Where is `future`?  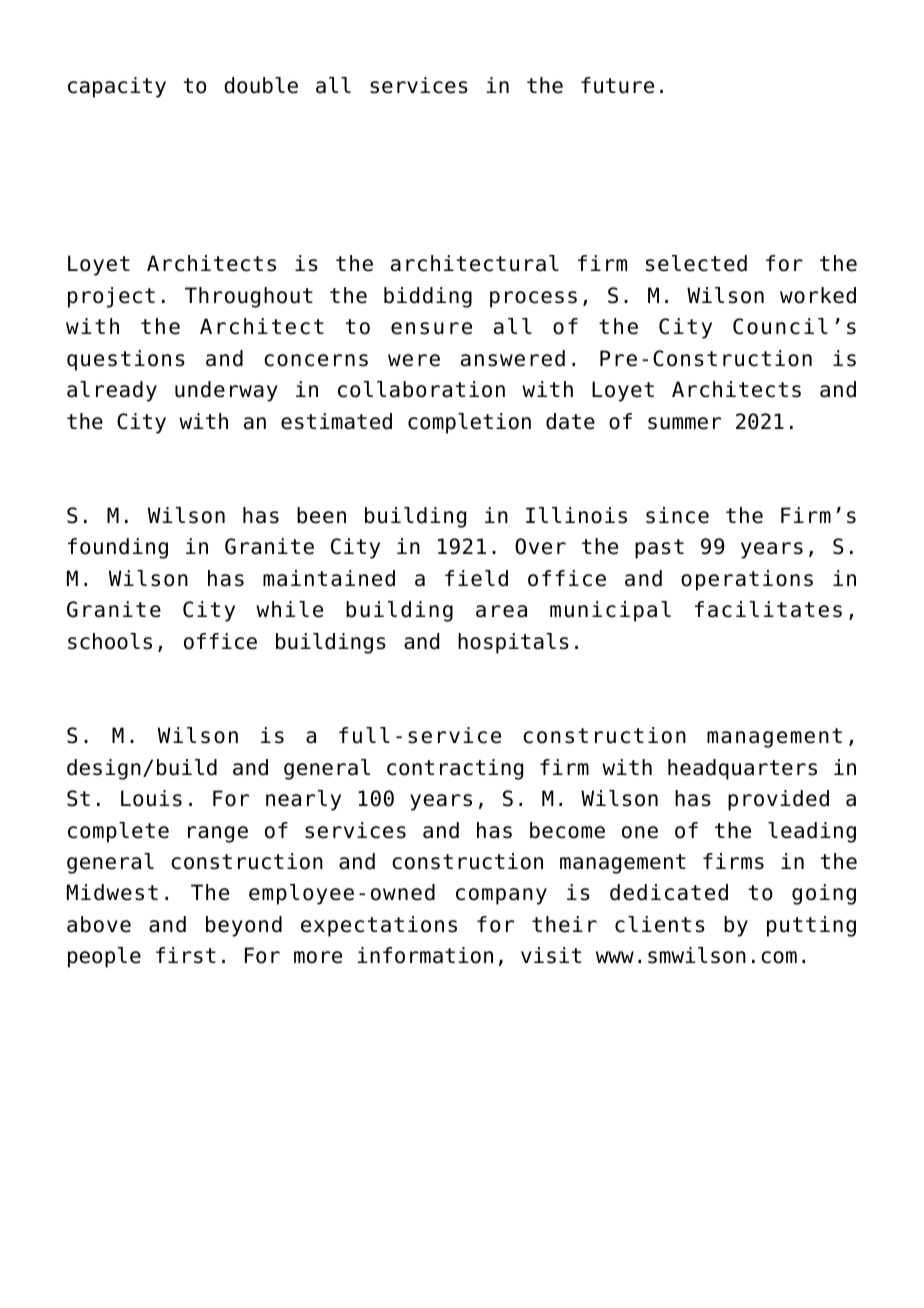
future is located at coordinates (617, 85).
